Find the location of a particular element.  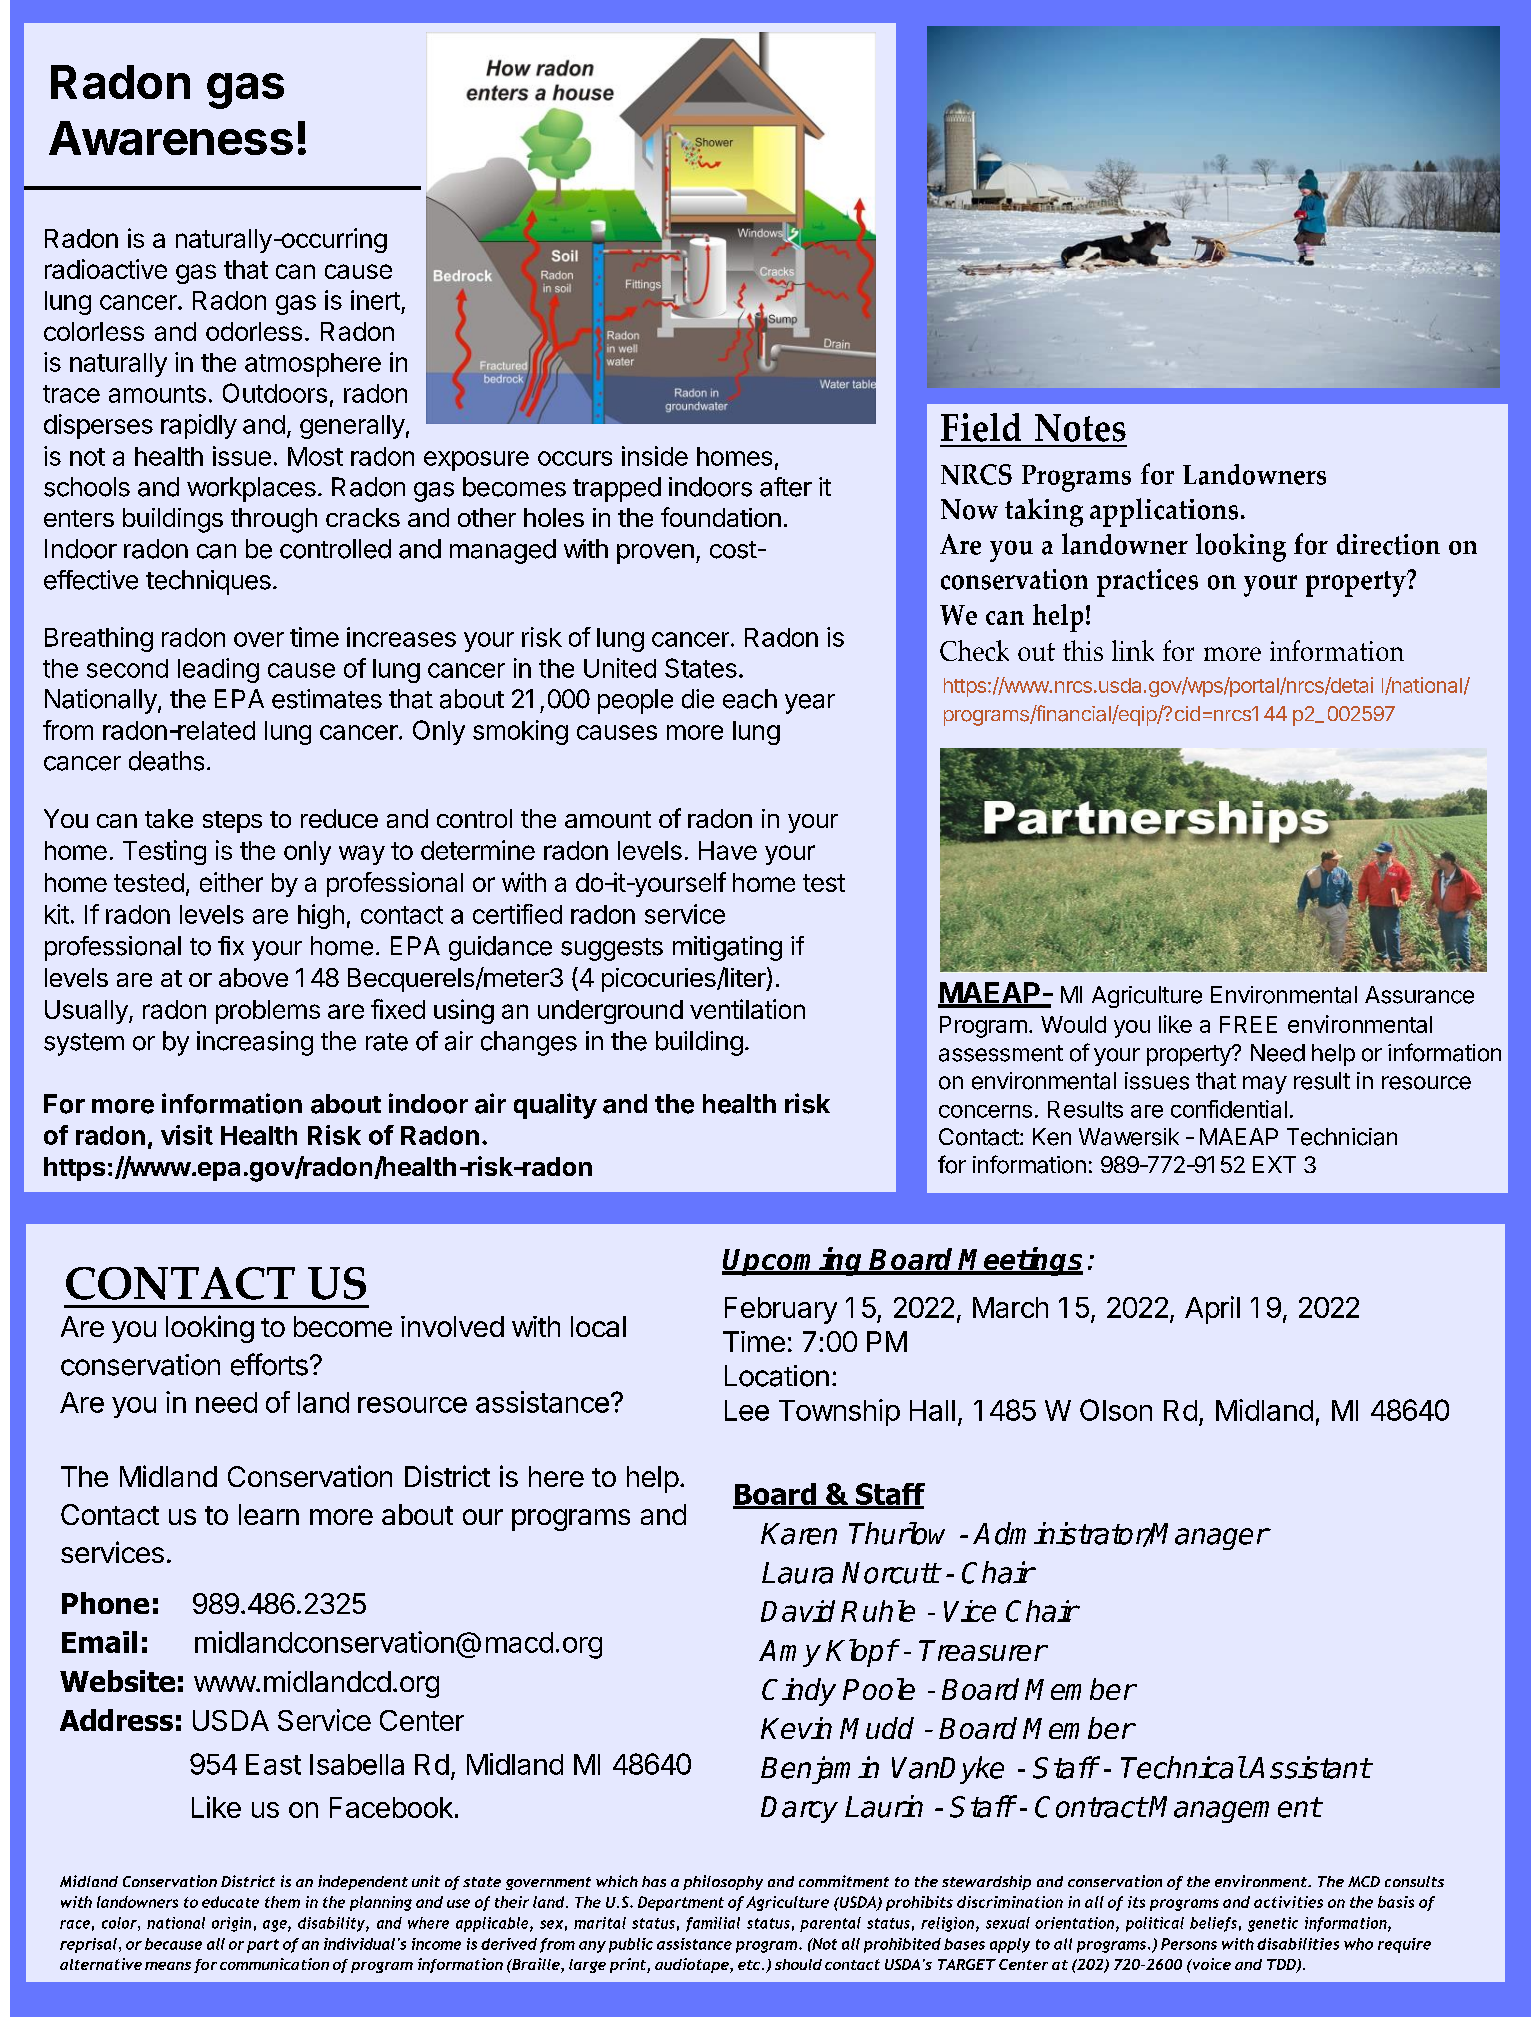

genetic is located at coordinates (1273, 1924).
